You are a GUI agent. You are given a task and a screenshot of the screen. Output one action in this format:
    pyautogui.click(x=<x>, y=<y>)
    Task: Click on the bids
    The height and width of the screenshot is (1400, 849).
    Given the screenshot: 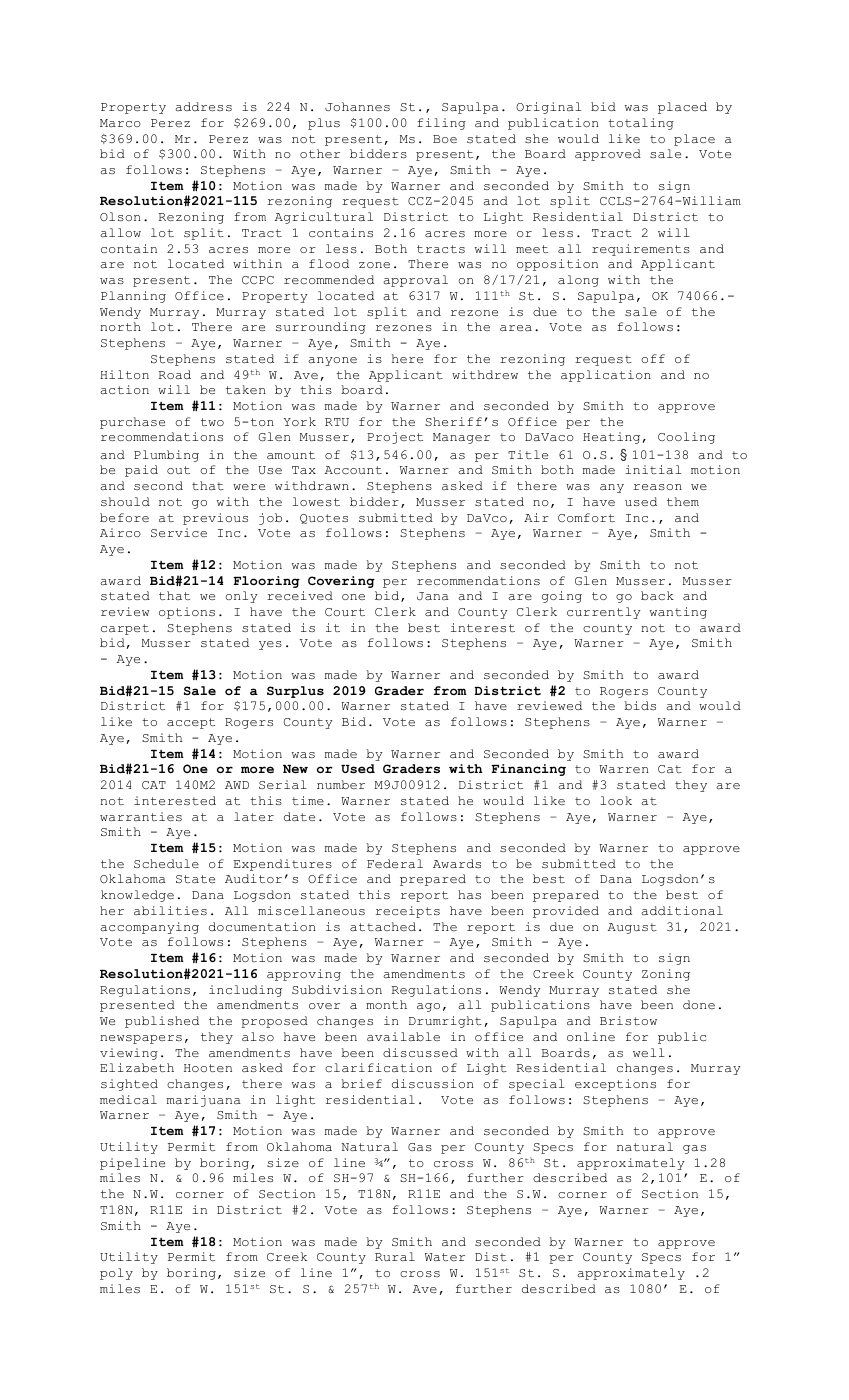 What is the action you would take?
    pyautogui.click(x=640, y=705)
